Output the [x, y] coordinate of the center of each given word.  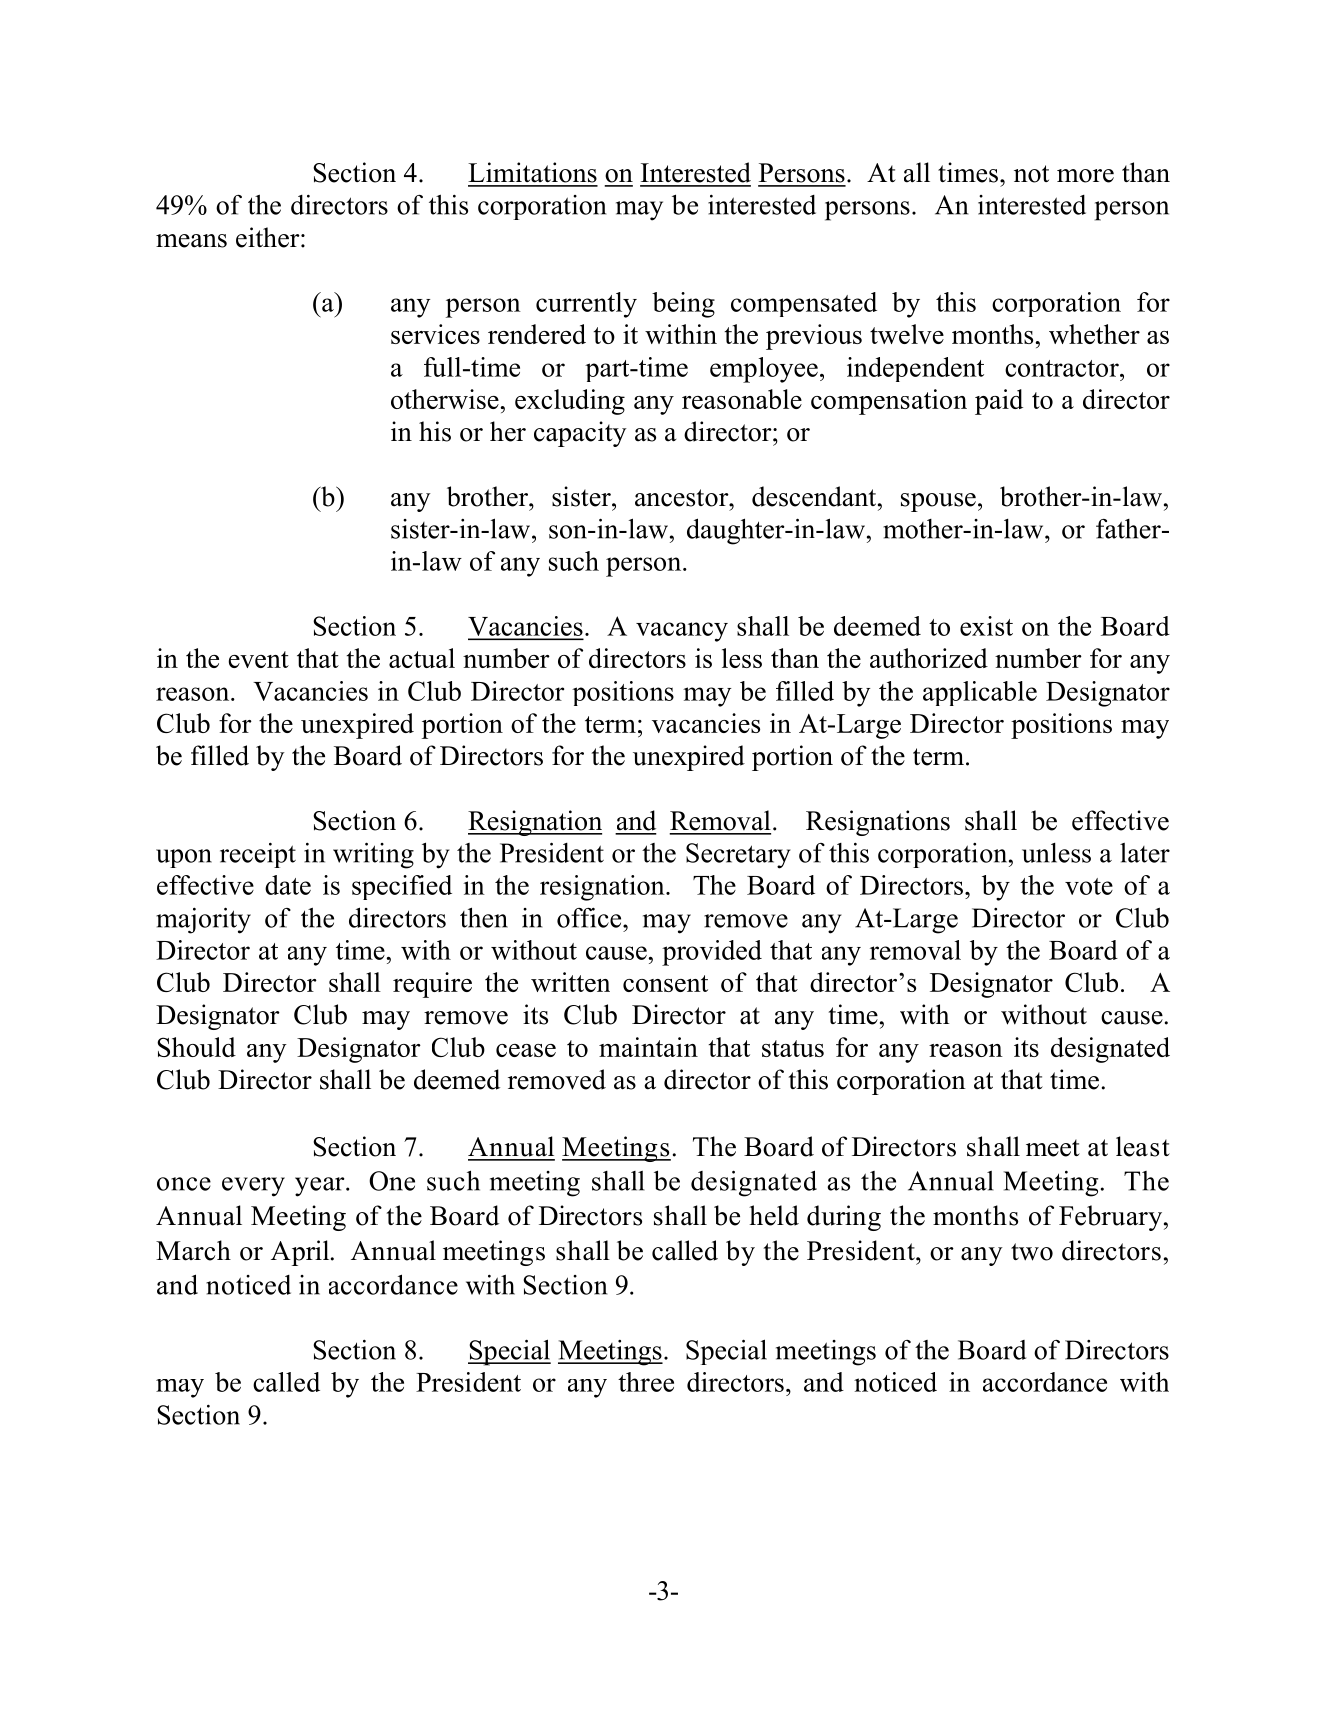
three [646, 1382]
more [1085, 176]
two [1032, 1252]
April [301, 1253]
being [683, 305]
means [191, 241]
